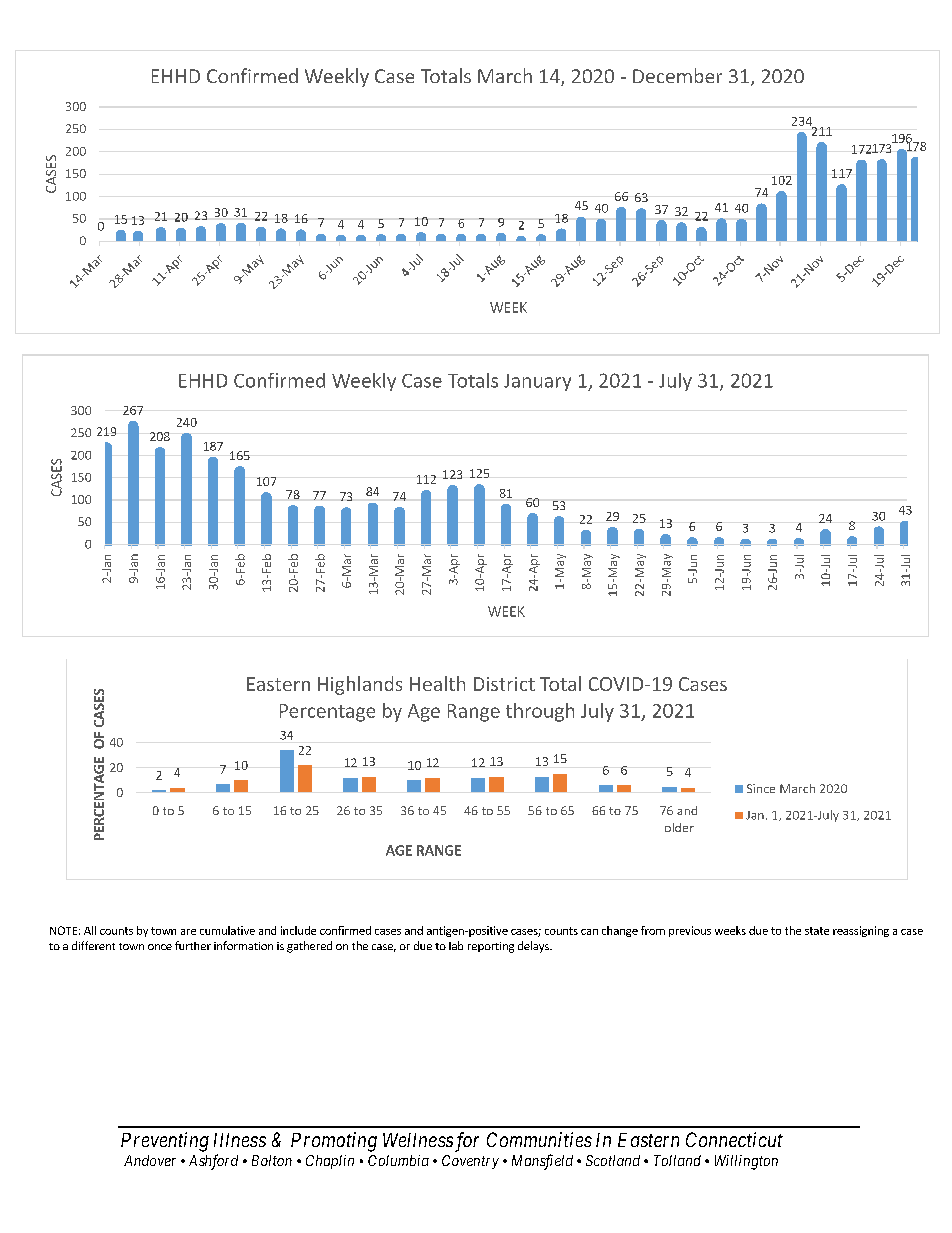 This screenshot has height=1233, width=952. What do you see at coordinates (540, 712) in the screenshot?
I see `through` at bounding box center [540, 712].
